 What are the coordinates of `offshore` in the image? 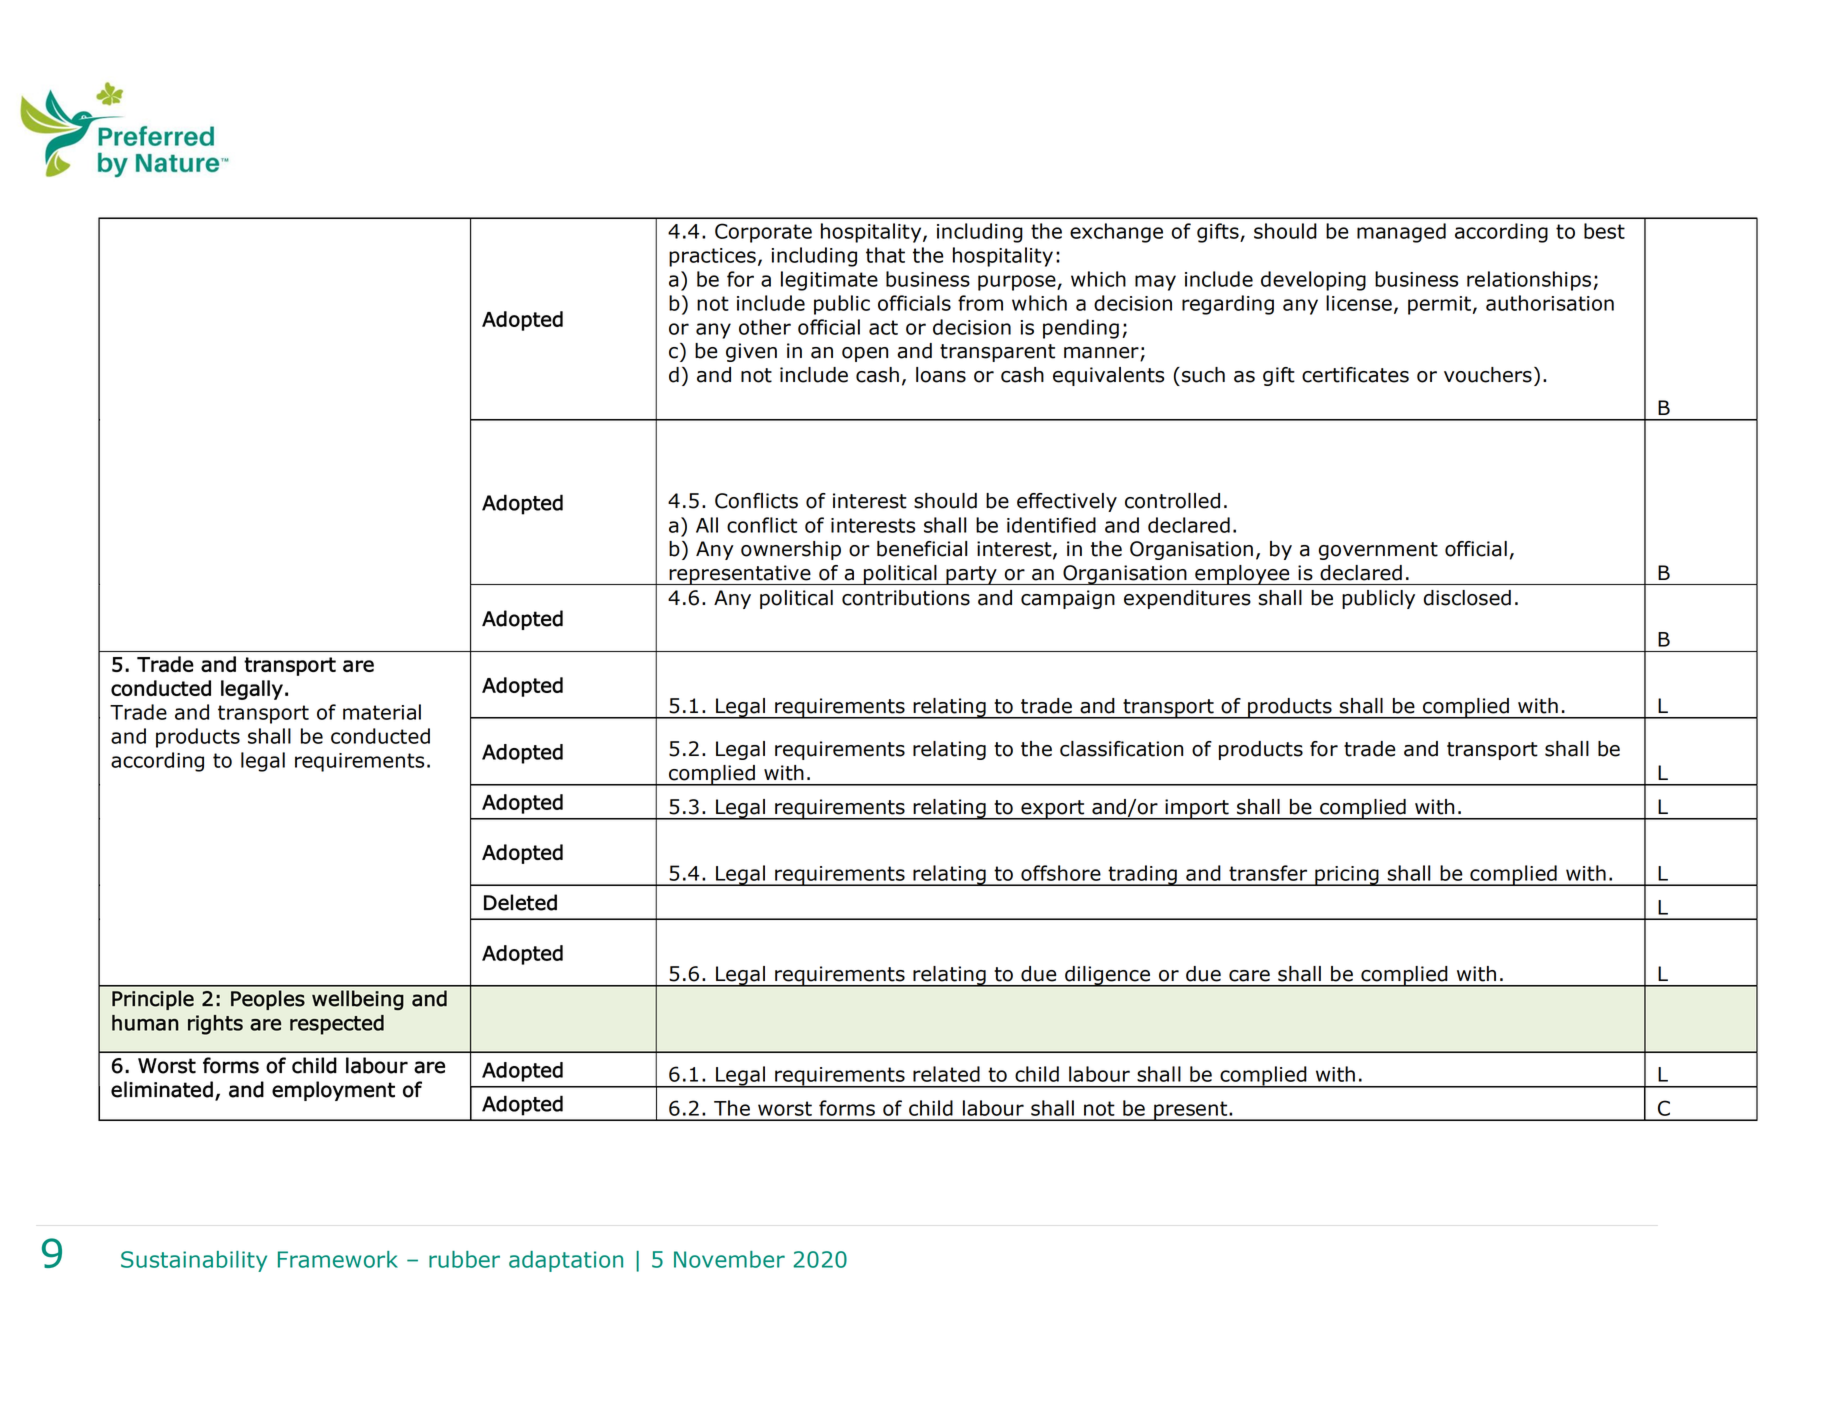 It's located at (1061, 873).
